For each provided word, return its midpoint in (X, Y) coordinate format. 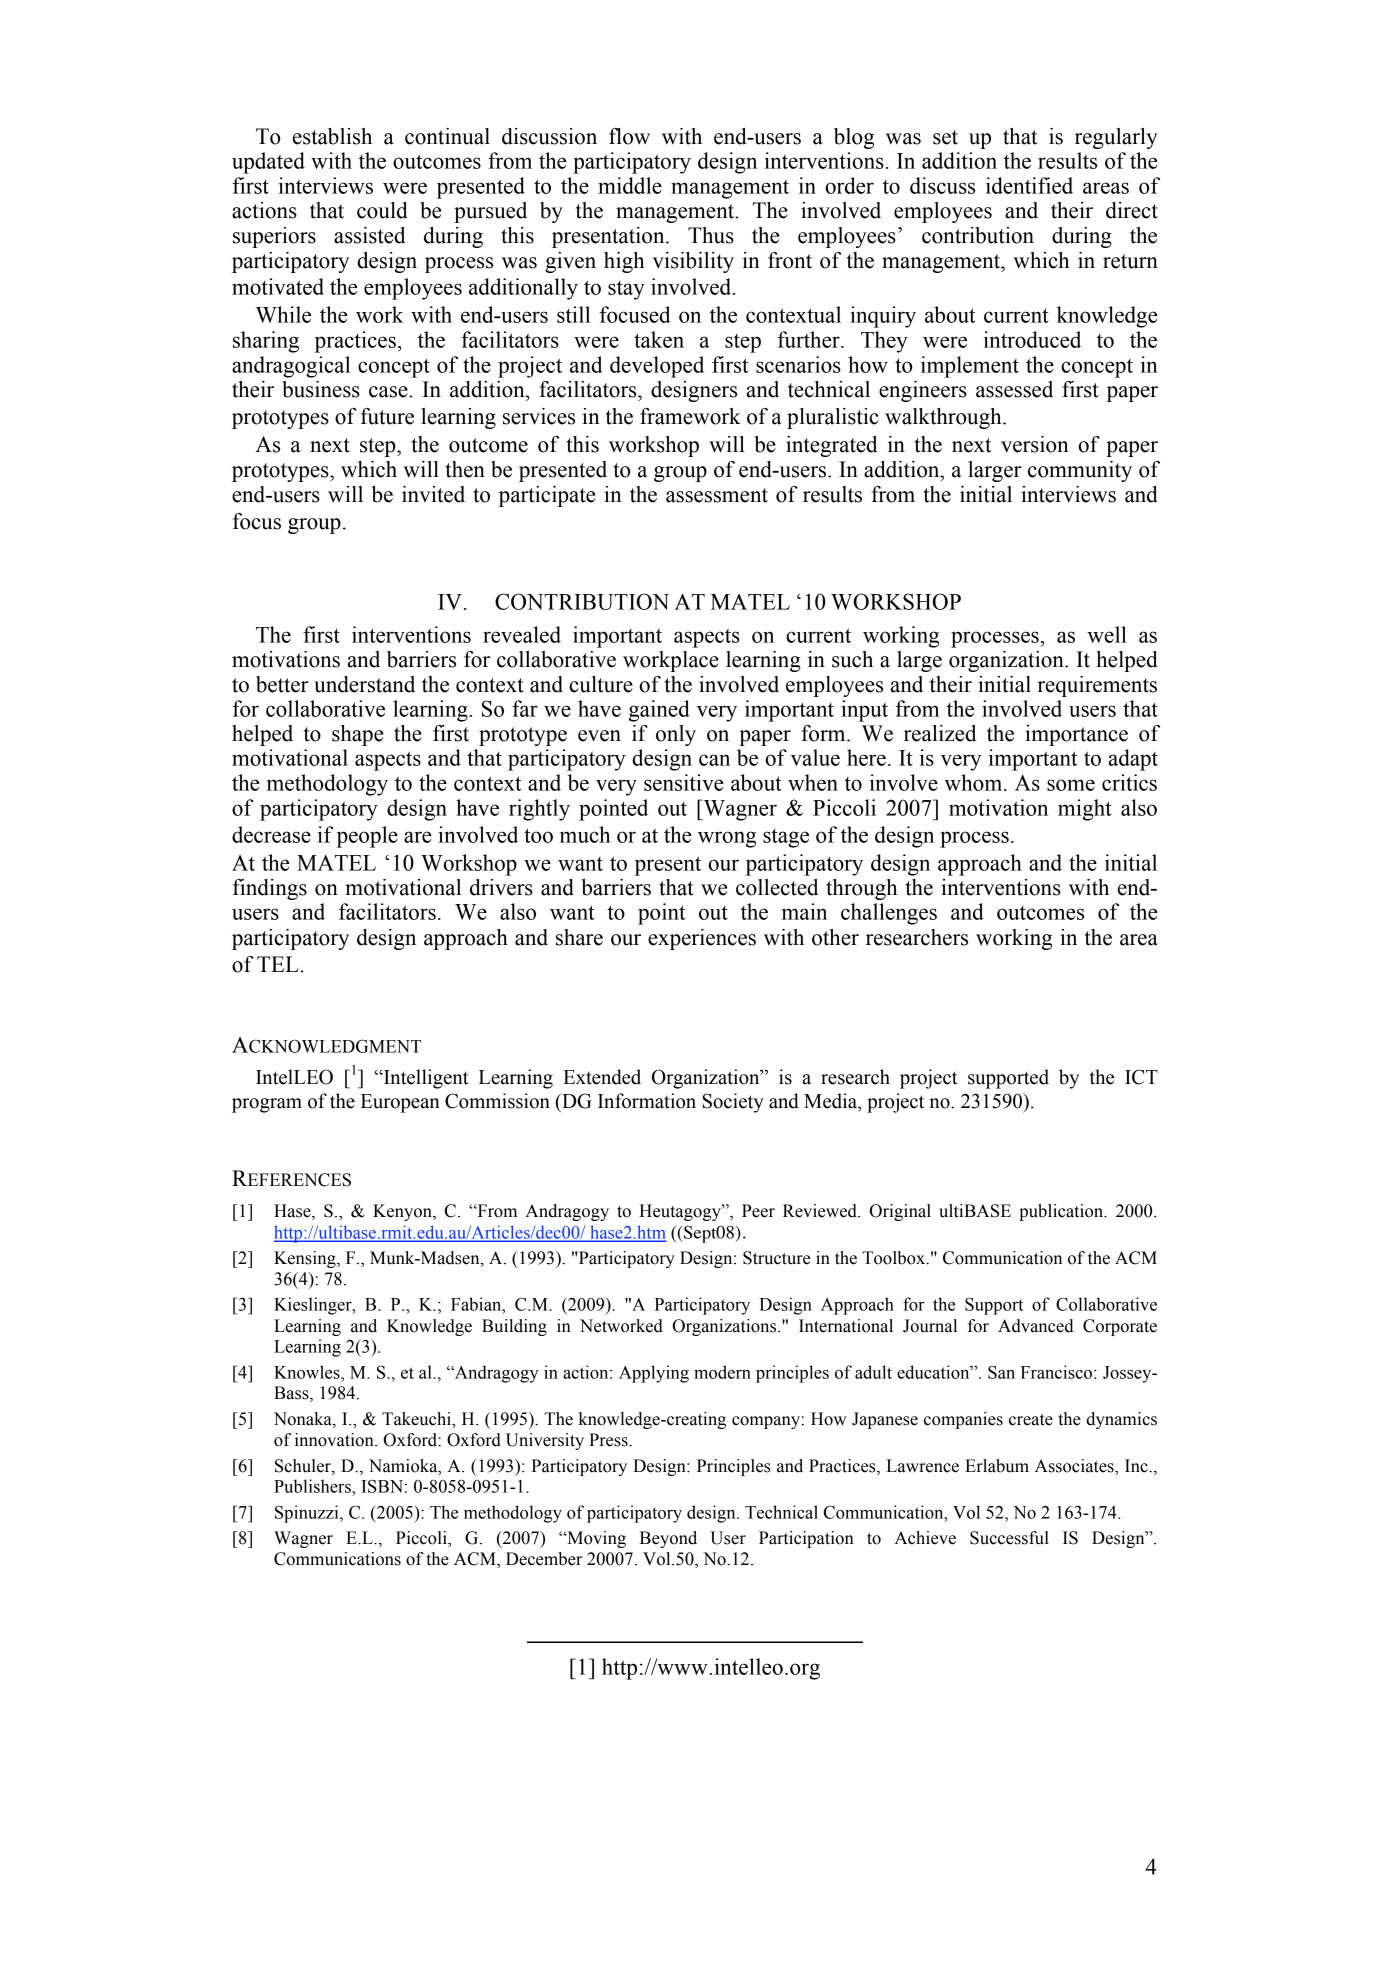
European (400, 1103)
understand (364, 684)
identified (1029, 185)
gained (659, 711)
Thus (711, 235)
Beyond (668, 1539)
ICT (1141, 1077)
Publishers (313, 1486)
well (1107, 634)
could (382, 210)
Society (733, 1103)
